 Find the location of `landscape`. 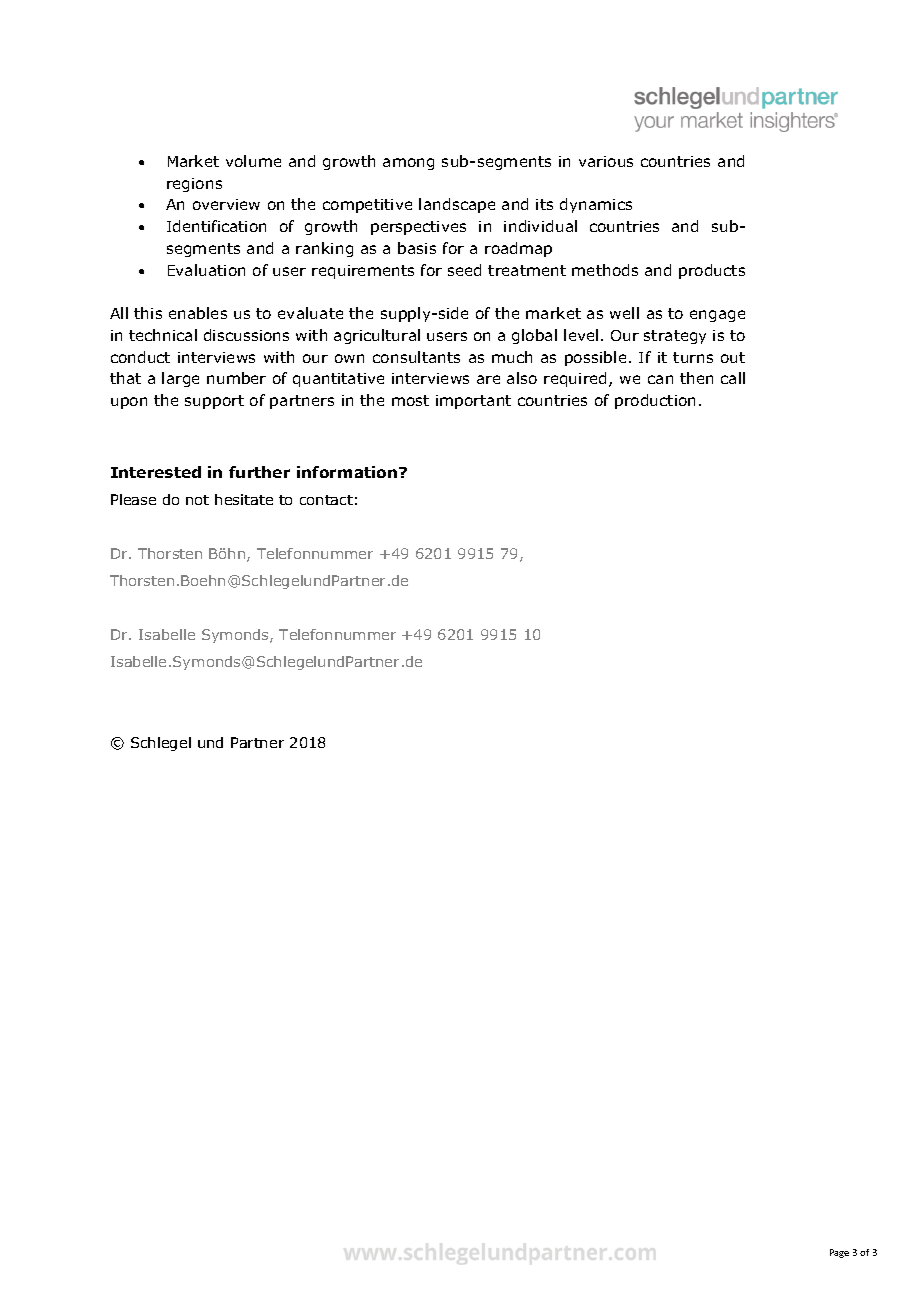

landscape is located at coordinates (457, 205).
